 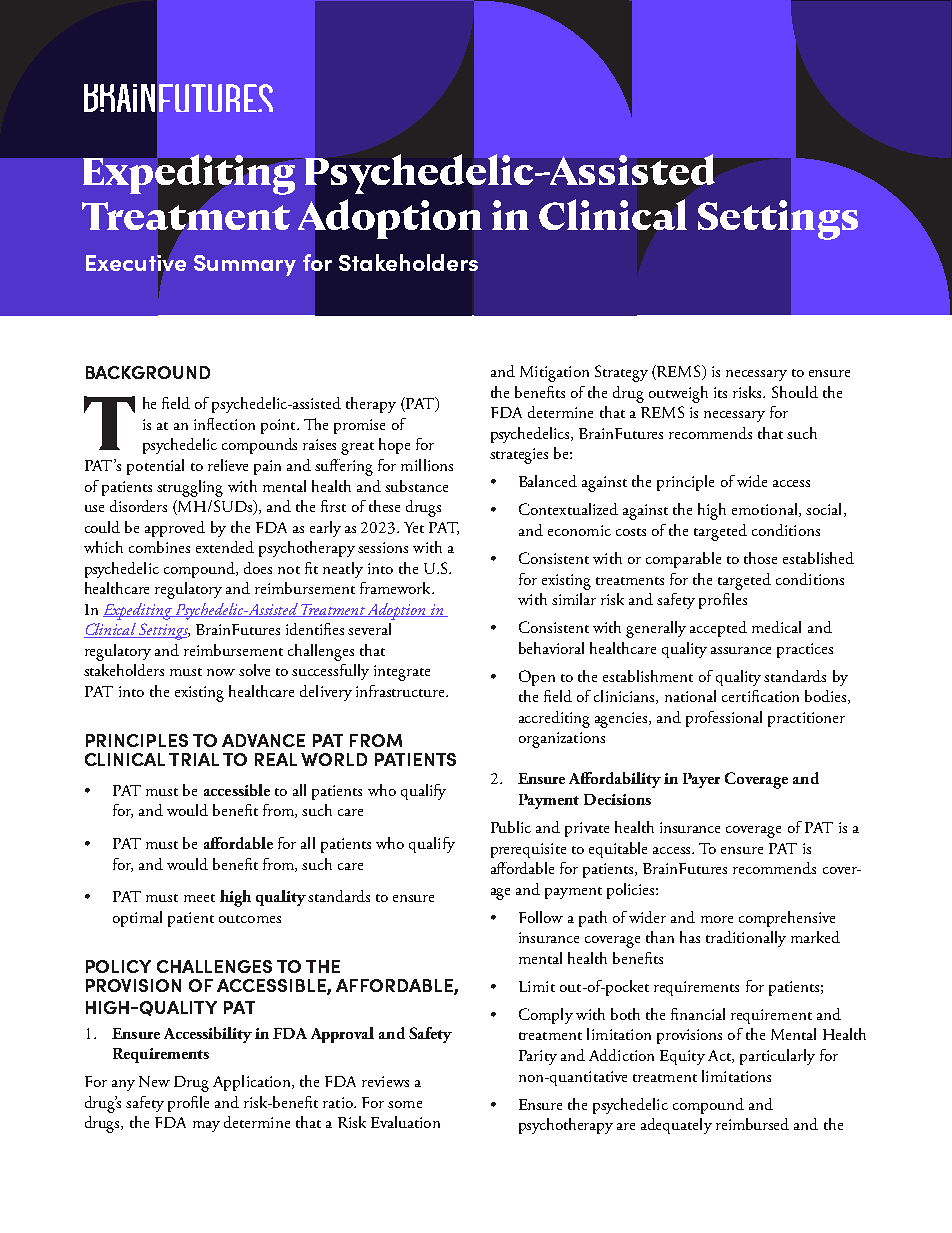 I want to click on certification, so click(x=760, y=696).
